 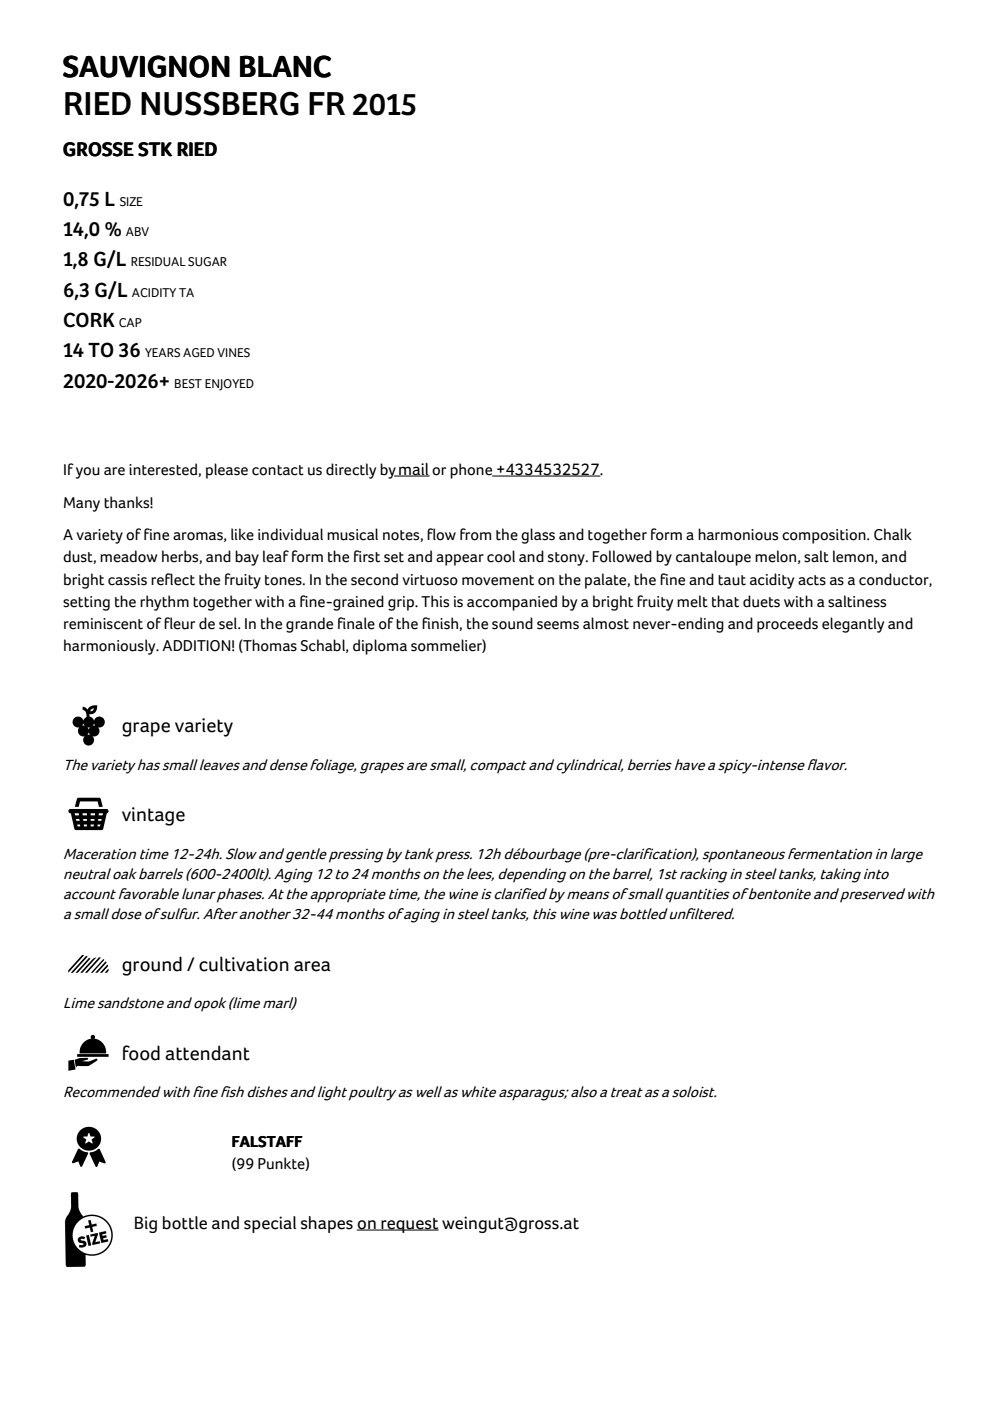 I want to click on SAUVIGNON, so click(x=146, y=66).
